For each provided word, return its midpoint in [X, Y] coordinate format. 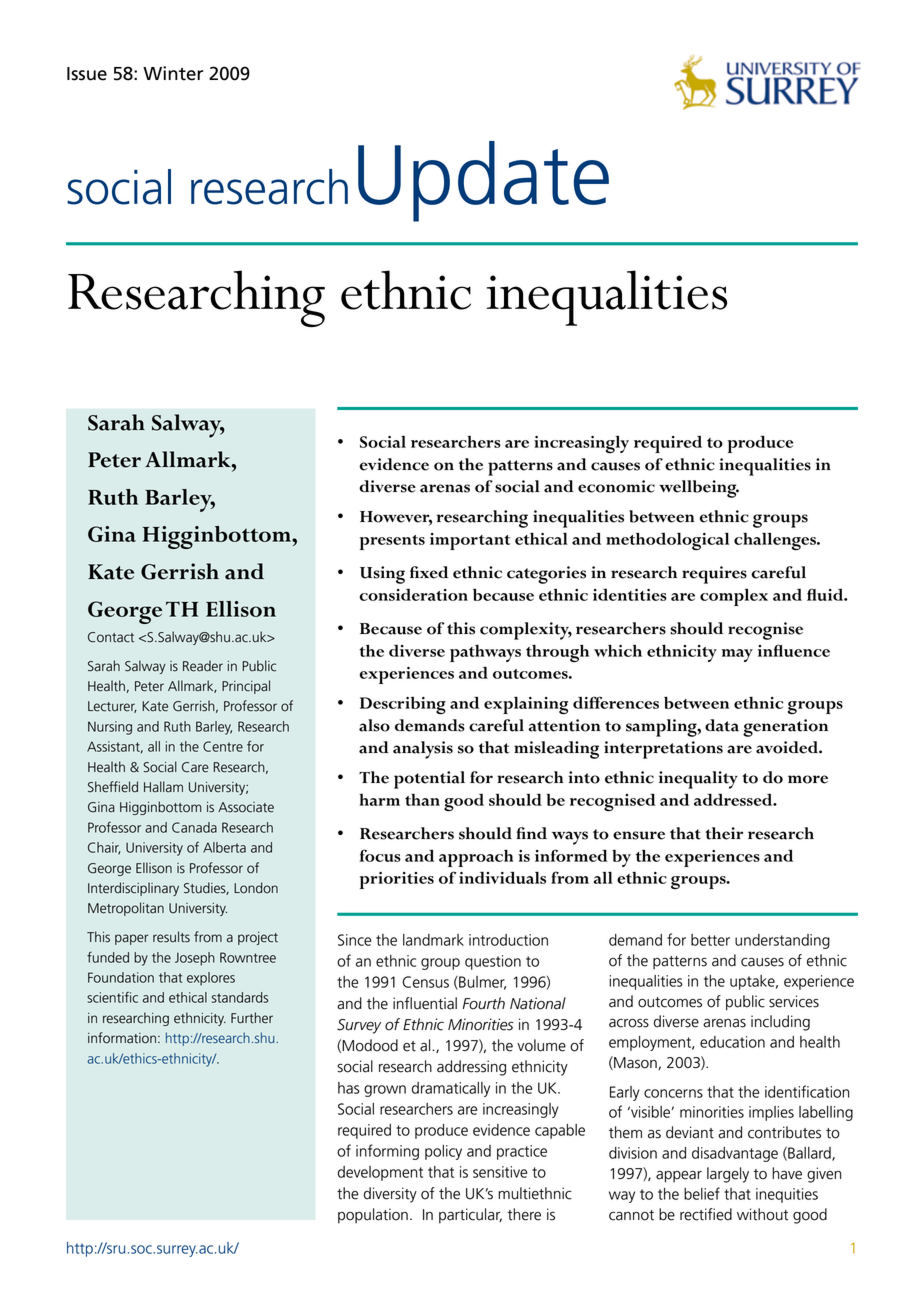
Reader [203, 666]
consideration [413, 595]
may [737, 655]
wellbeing [699, 489]
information [122, 1038]
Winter [173, 73]
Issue [87, 74]
